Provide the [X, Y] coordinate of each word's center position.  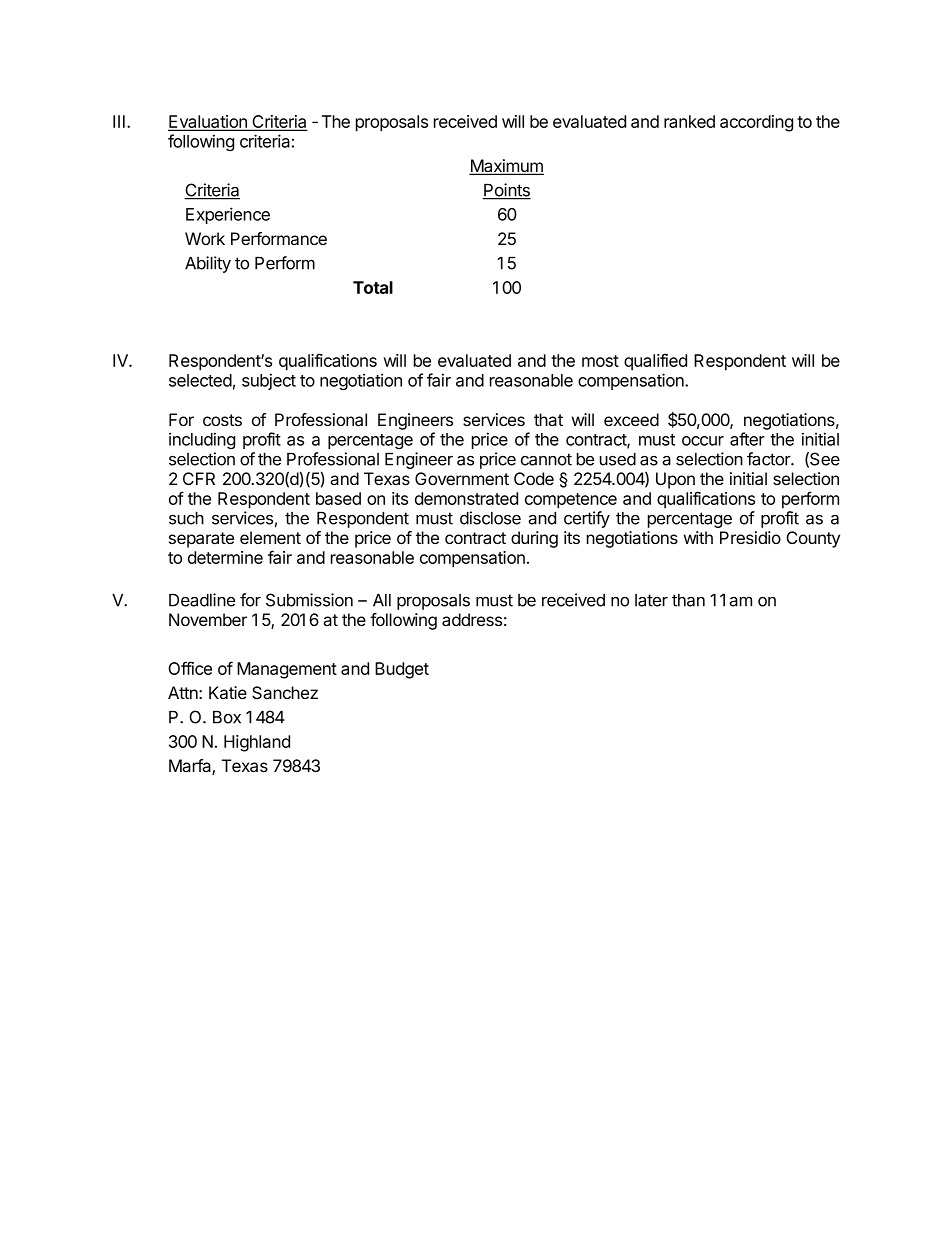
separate [201, 540]
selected [200, 380]
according [756, 123]
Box [227, 717]
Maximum [506, 167]
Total [373, 287]
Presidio [750, 537]
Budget [402, 670]
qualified [655, 362]
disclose [490, 518]
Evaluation [208, 123]
